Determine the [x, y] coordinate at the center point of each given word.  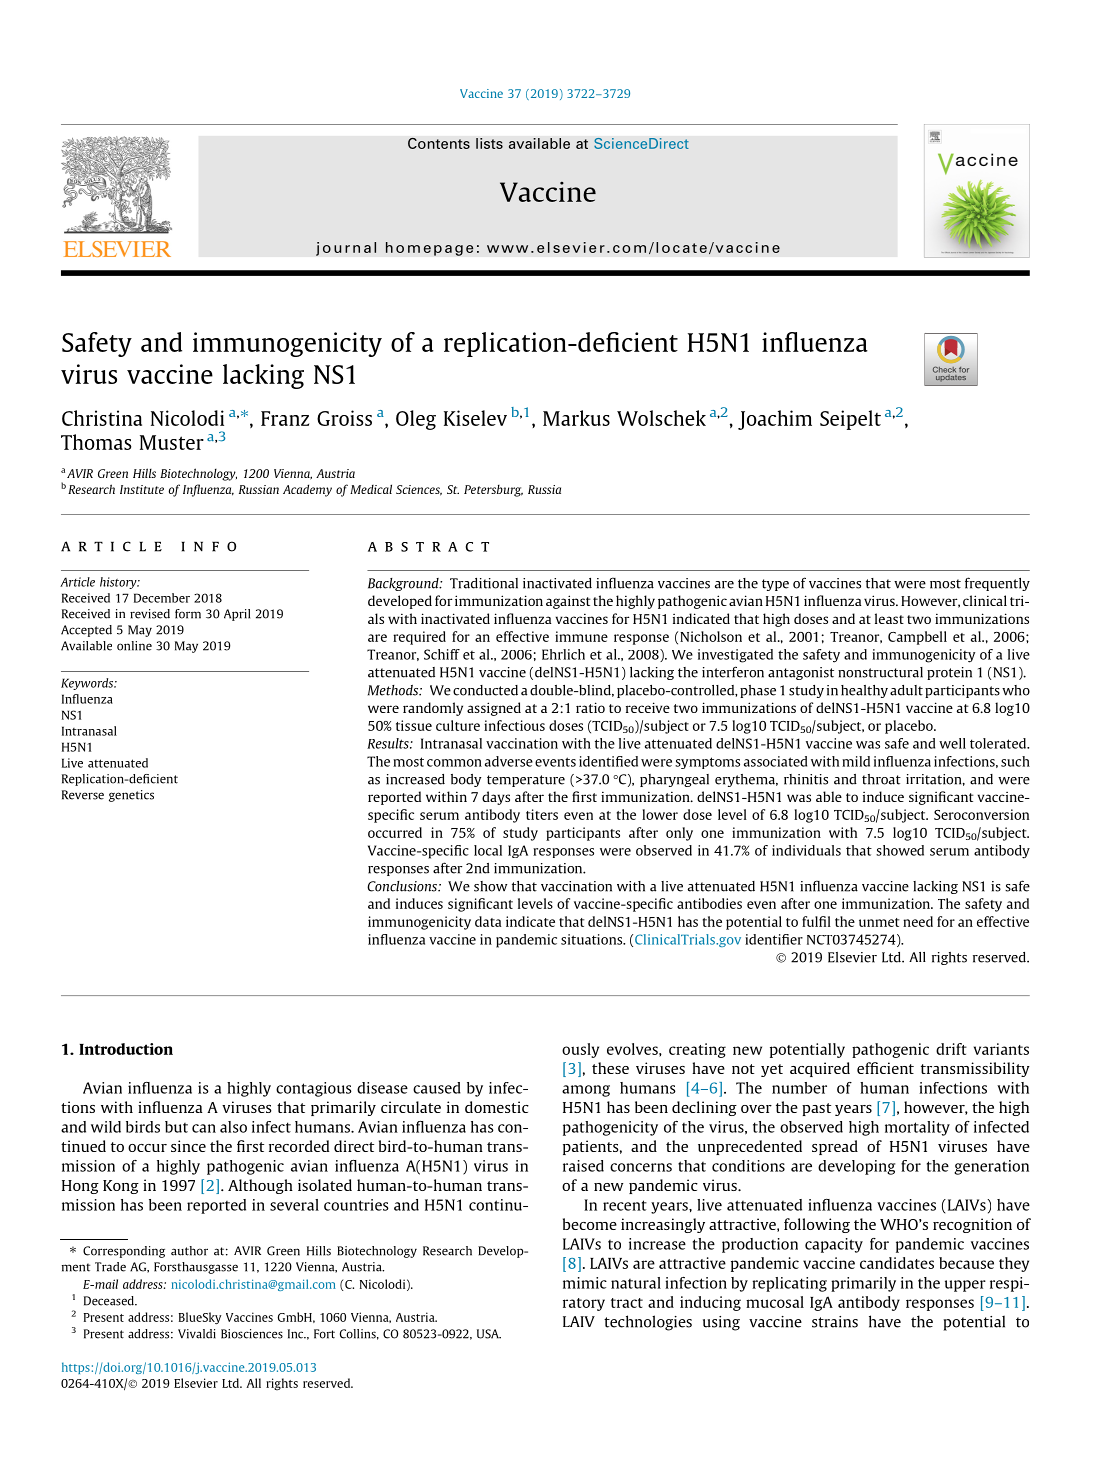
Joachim [775, 420]
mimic [585, 1283]
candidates [897, 1263]
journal [346, 249]
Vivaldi [197, 1334]
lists [489, 143]
